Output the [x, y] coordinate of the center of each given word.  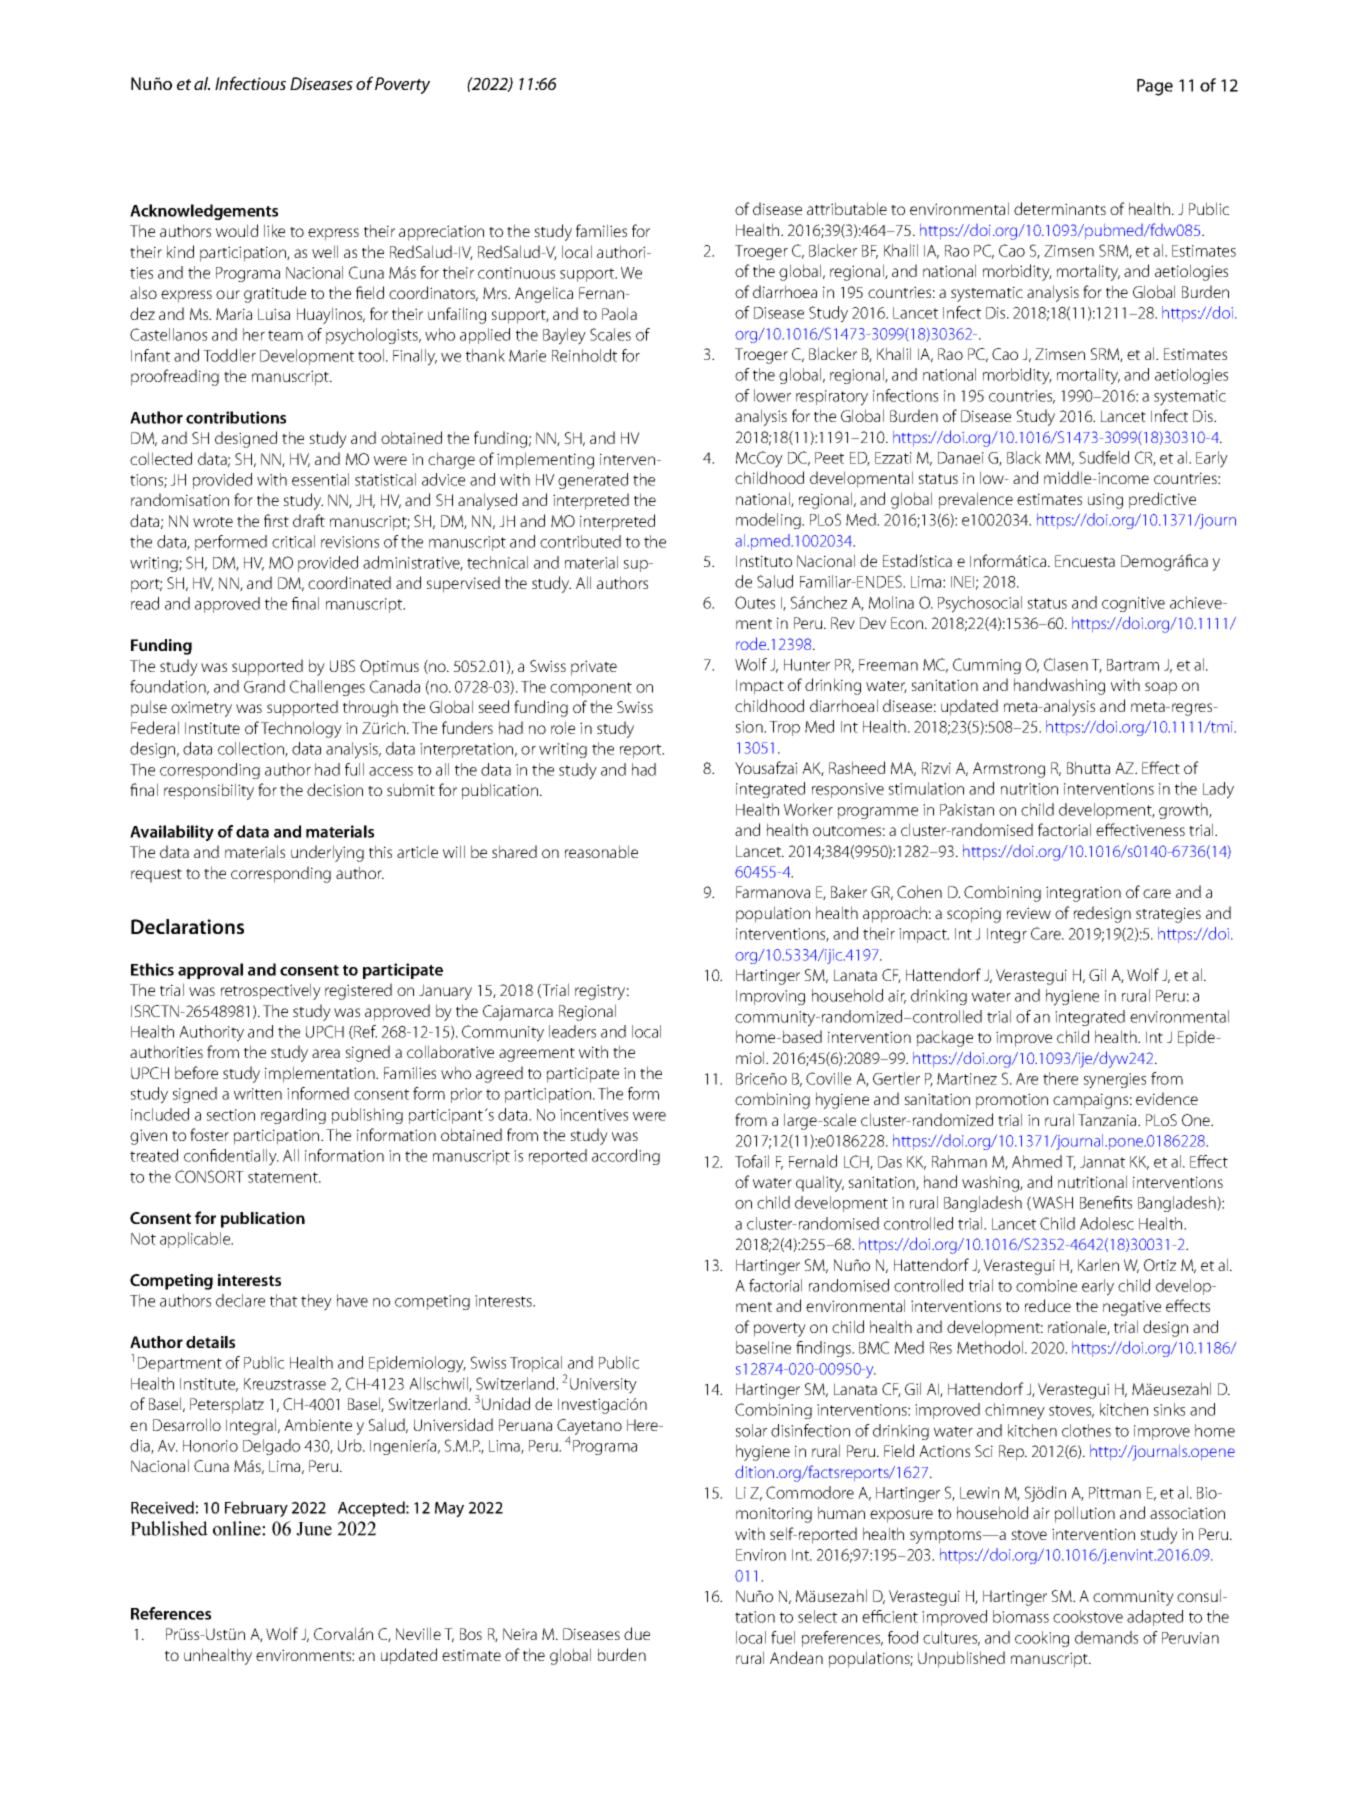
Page [1155, 87]
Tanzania [1108, 1120]
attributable [847, 208]
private [594, 668]
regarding [293, 1116]
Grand [264, 686]
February [256, 1509]
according [626, 1157]
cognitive [1133, 604]
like [274, 230]
